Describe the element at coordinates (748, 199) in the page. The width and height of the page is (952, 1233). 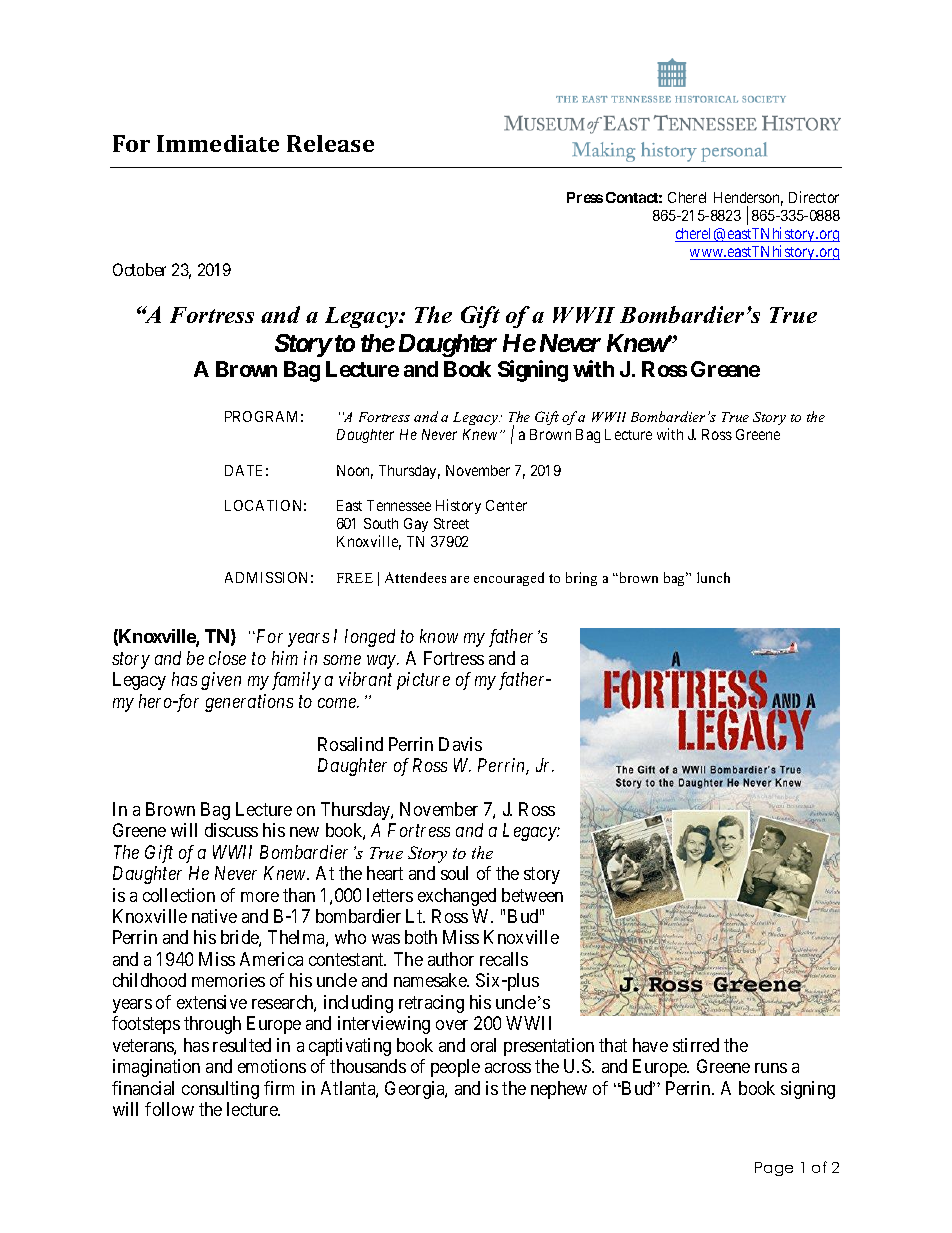
I see `Henderson` at that location.
